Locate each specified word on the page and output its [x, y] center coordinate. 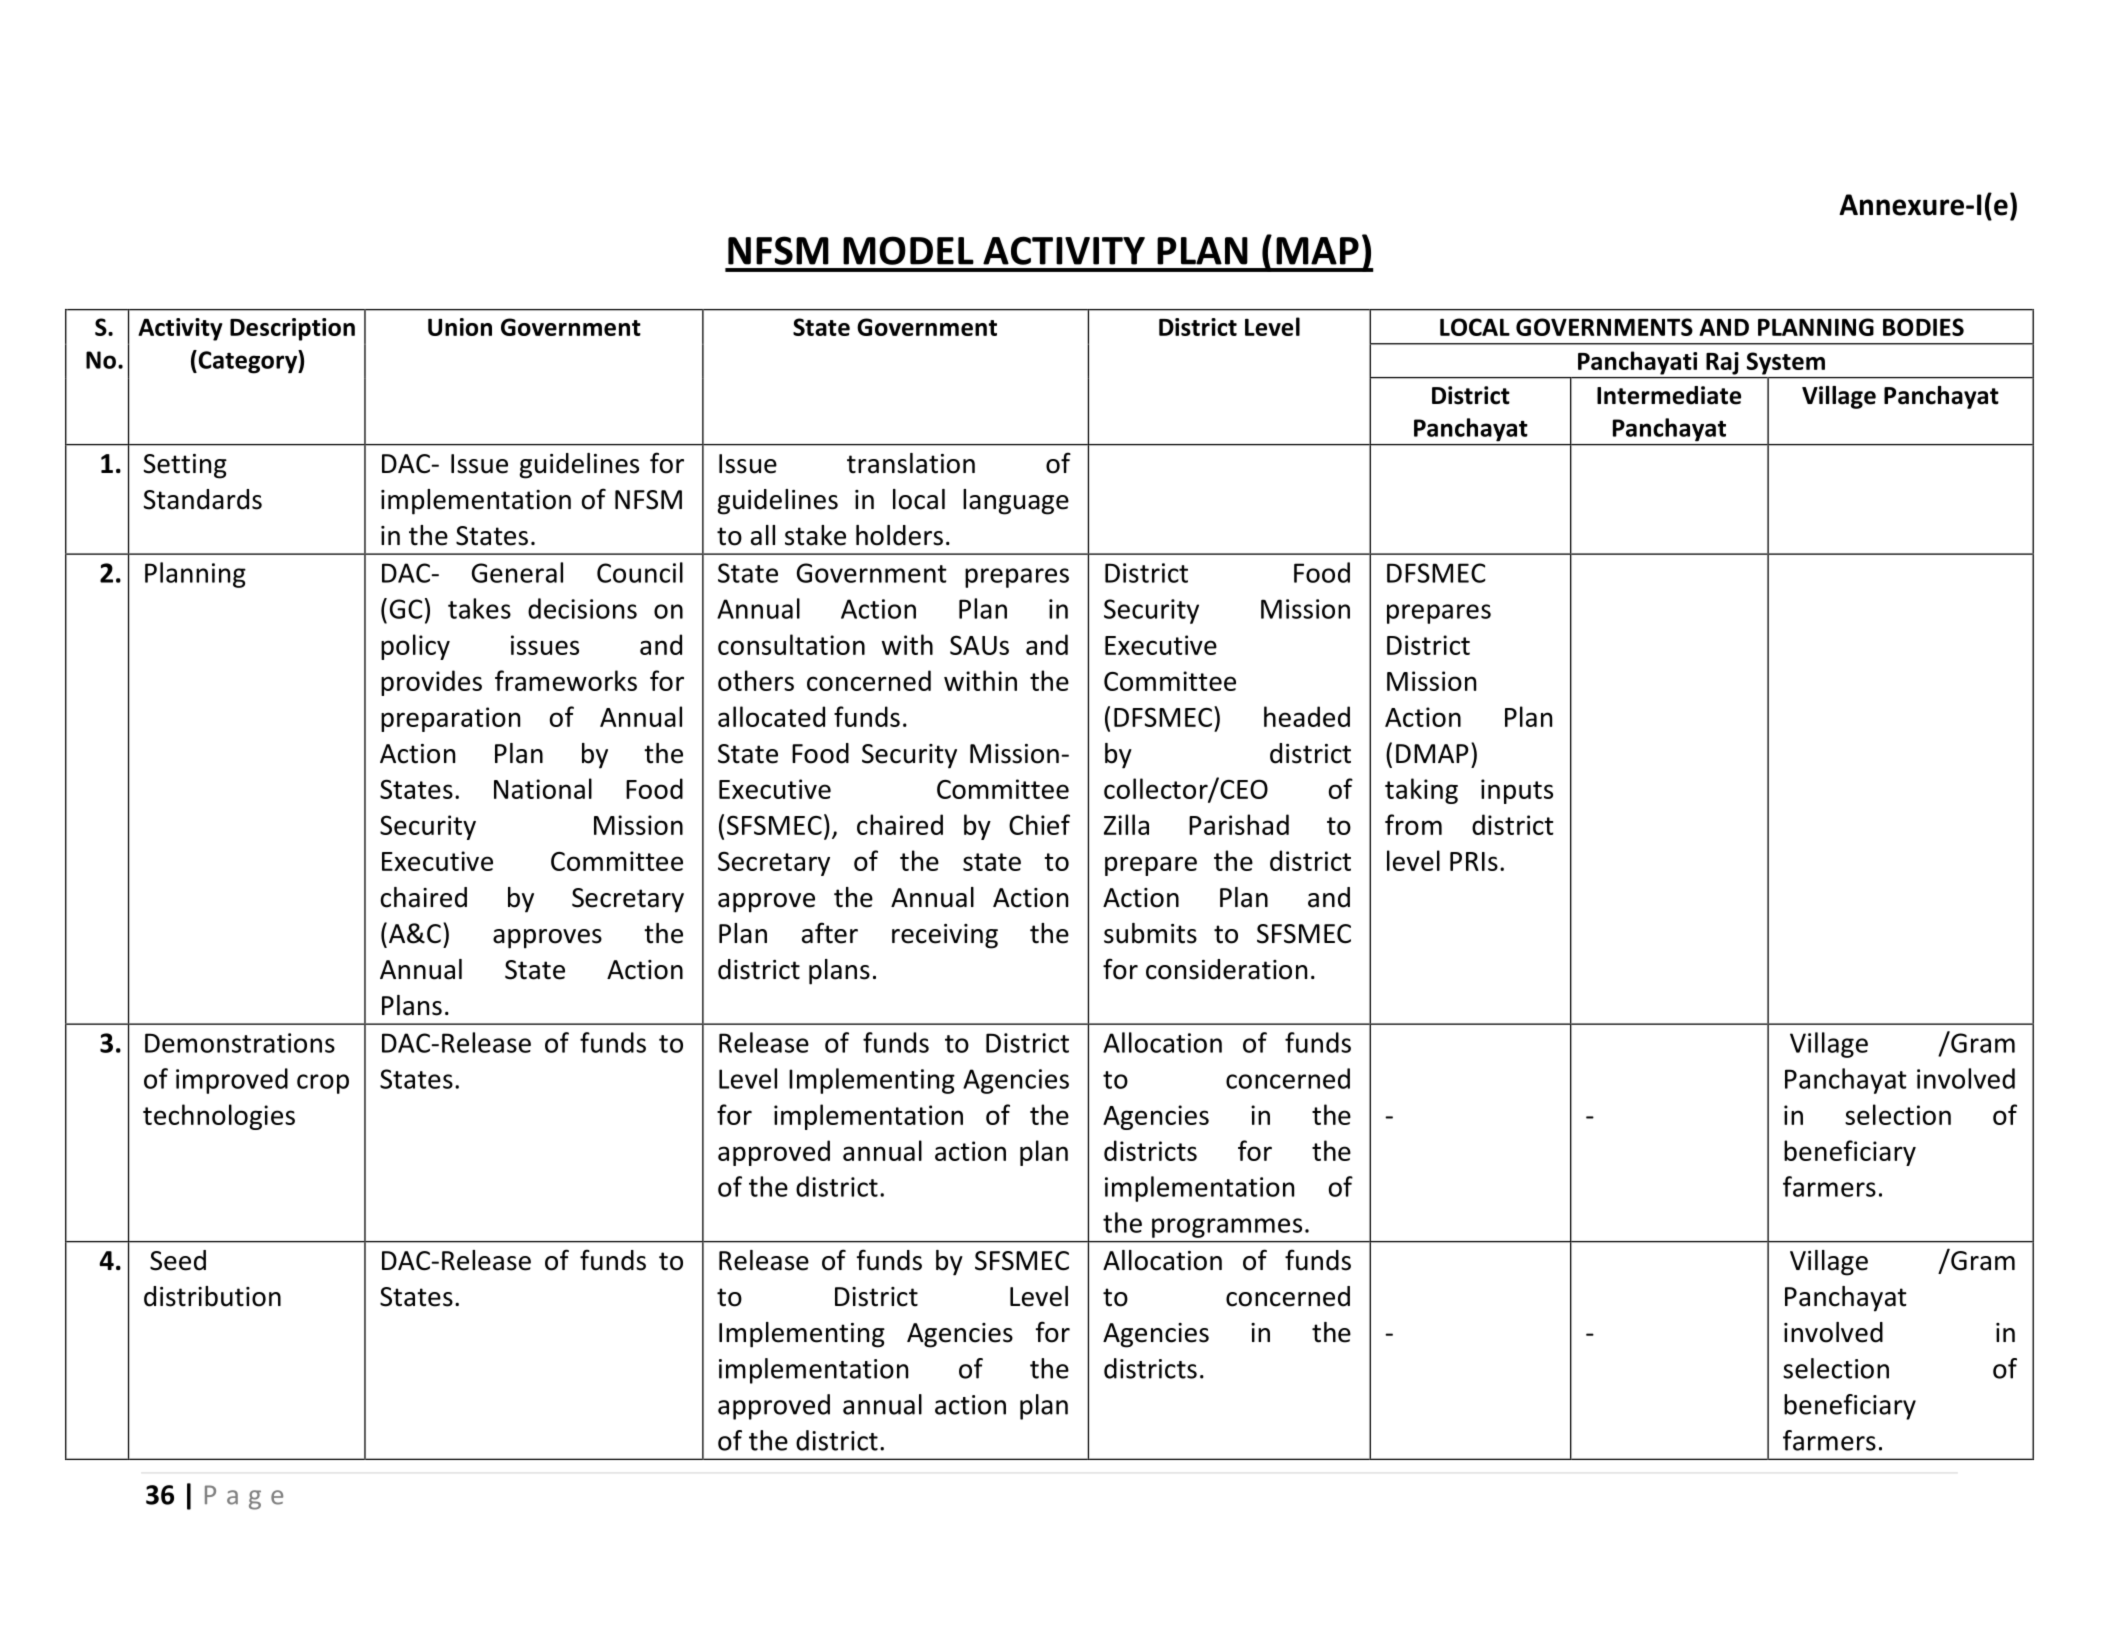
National [543, 788]
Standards [202, 499]
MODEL [908, 250]
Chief [1039, 824]
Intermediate [1669, 395]
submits [1150, 933]
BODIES [1923, 327]
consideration [1226, 969]
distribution [212, 1296]
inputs [1517, 791]
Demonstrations [240, 1043]
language [1016, 502]
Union [460, 327]
